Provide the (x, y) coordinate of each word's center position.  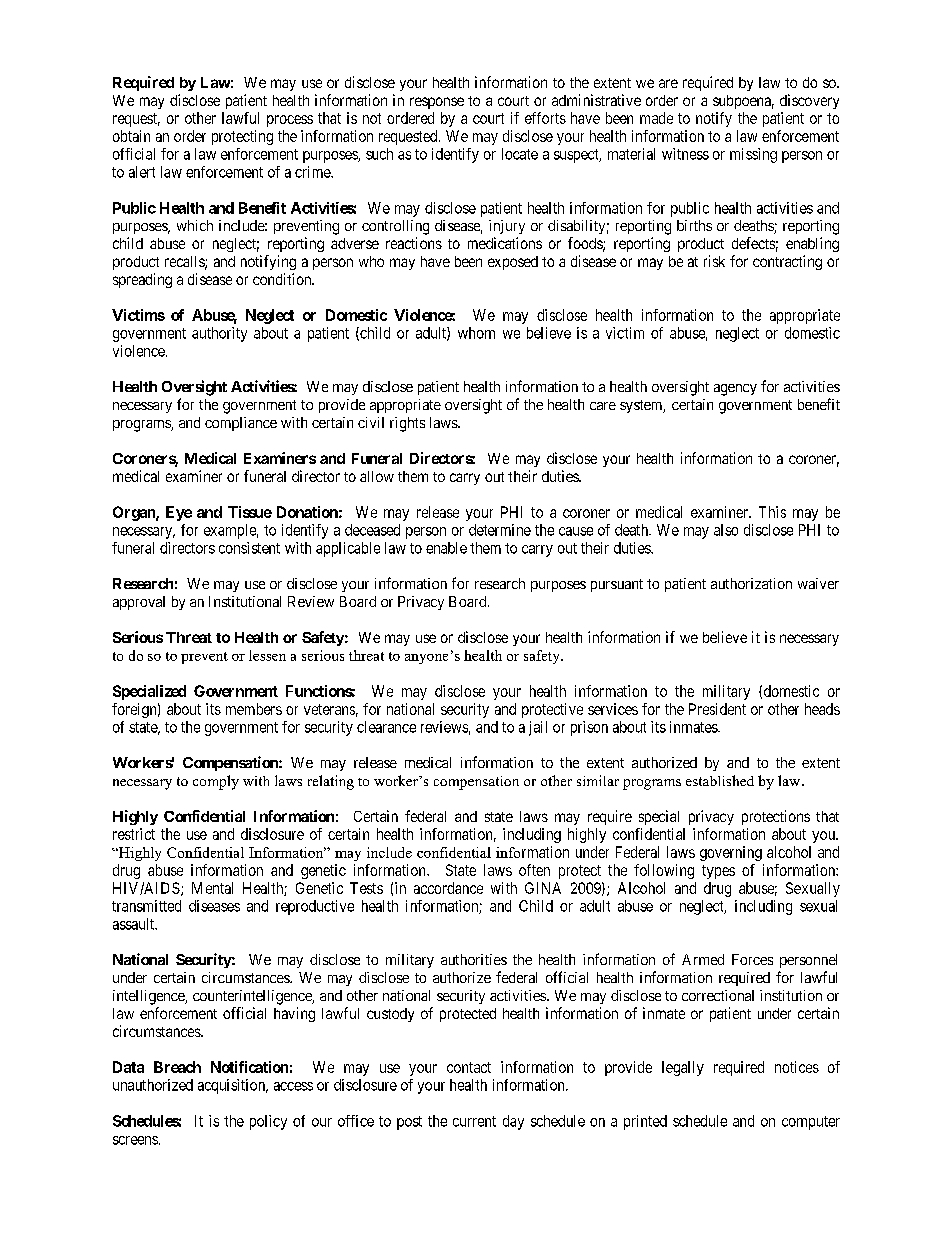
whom (476, 333)
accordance (448, 888)
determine (500, 530)
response (437, 103)
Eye (179, 513)
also (726, 530)
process (290, 121)
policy (268, 1122)
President (717, 709)
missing (753, 155)
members (254, 709)
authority (219, 334)
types (718, 872)
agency (735, 390)
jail (538, 728)
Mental (212, 888)
